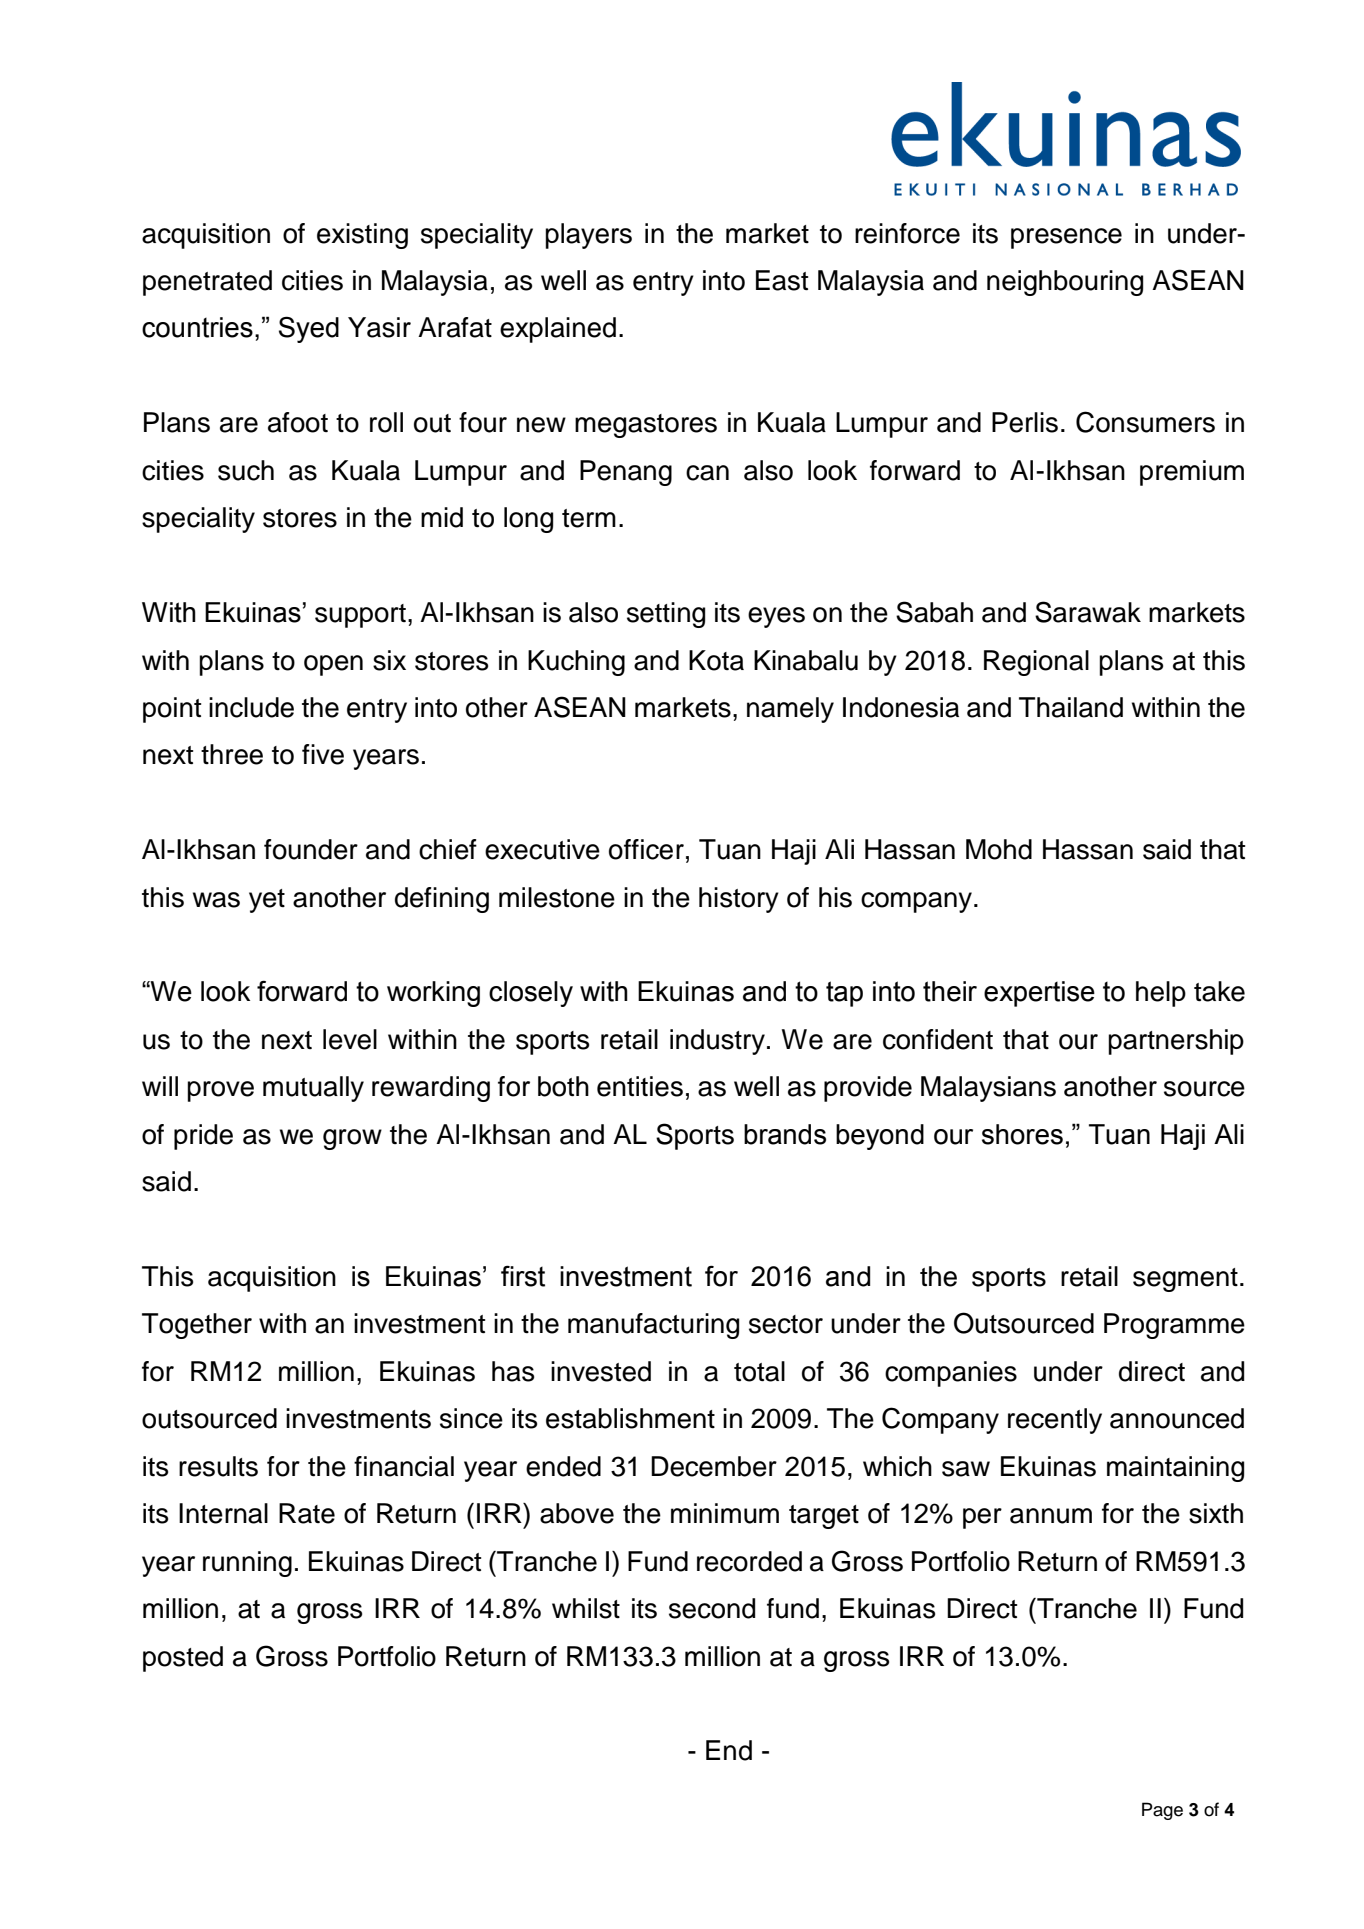 The image size is (1364, 1929). What do you see at coordinates (646, 849) in the screenshot?
I see `officer` at bounding box center [646, 849].
